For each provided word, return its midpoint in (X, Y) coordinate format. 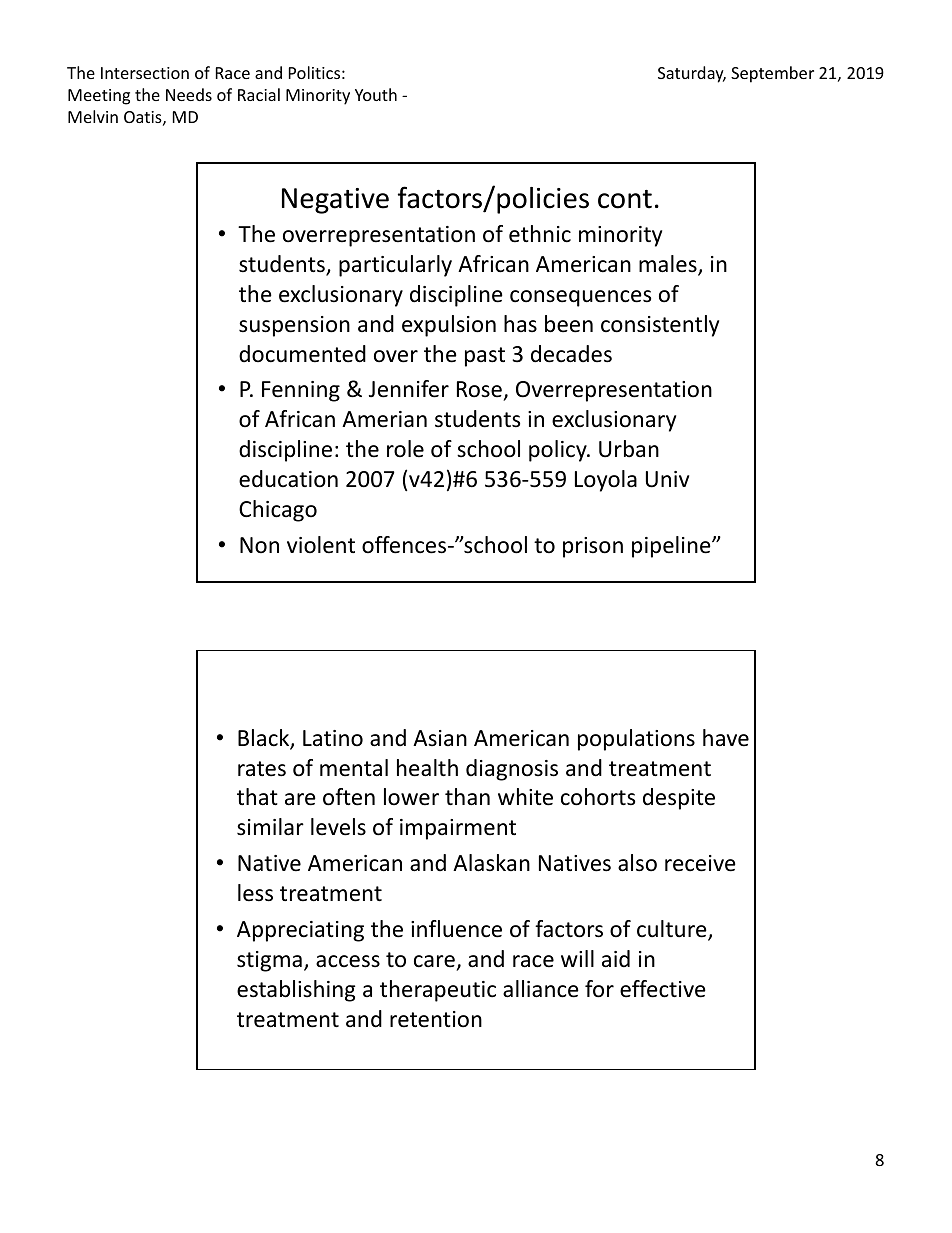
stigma (269, 961)
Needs (189, 94)
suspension (294, 326)
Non (259, 545)
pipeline (672, 547)
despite (679, 799)
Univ (667, 479)
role (405, 449)
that (257, 797)
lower (411, 797)
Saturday (692, 74)
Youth (376, 94)
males (669, 265)
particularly (395, 266)
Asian (440, 738)
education (288, 479)
